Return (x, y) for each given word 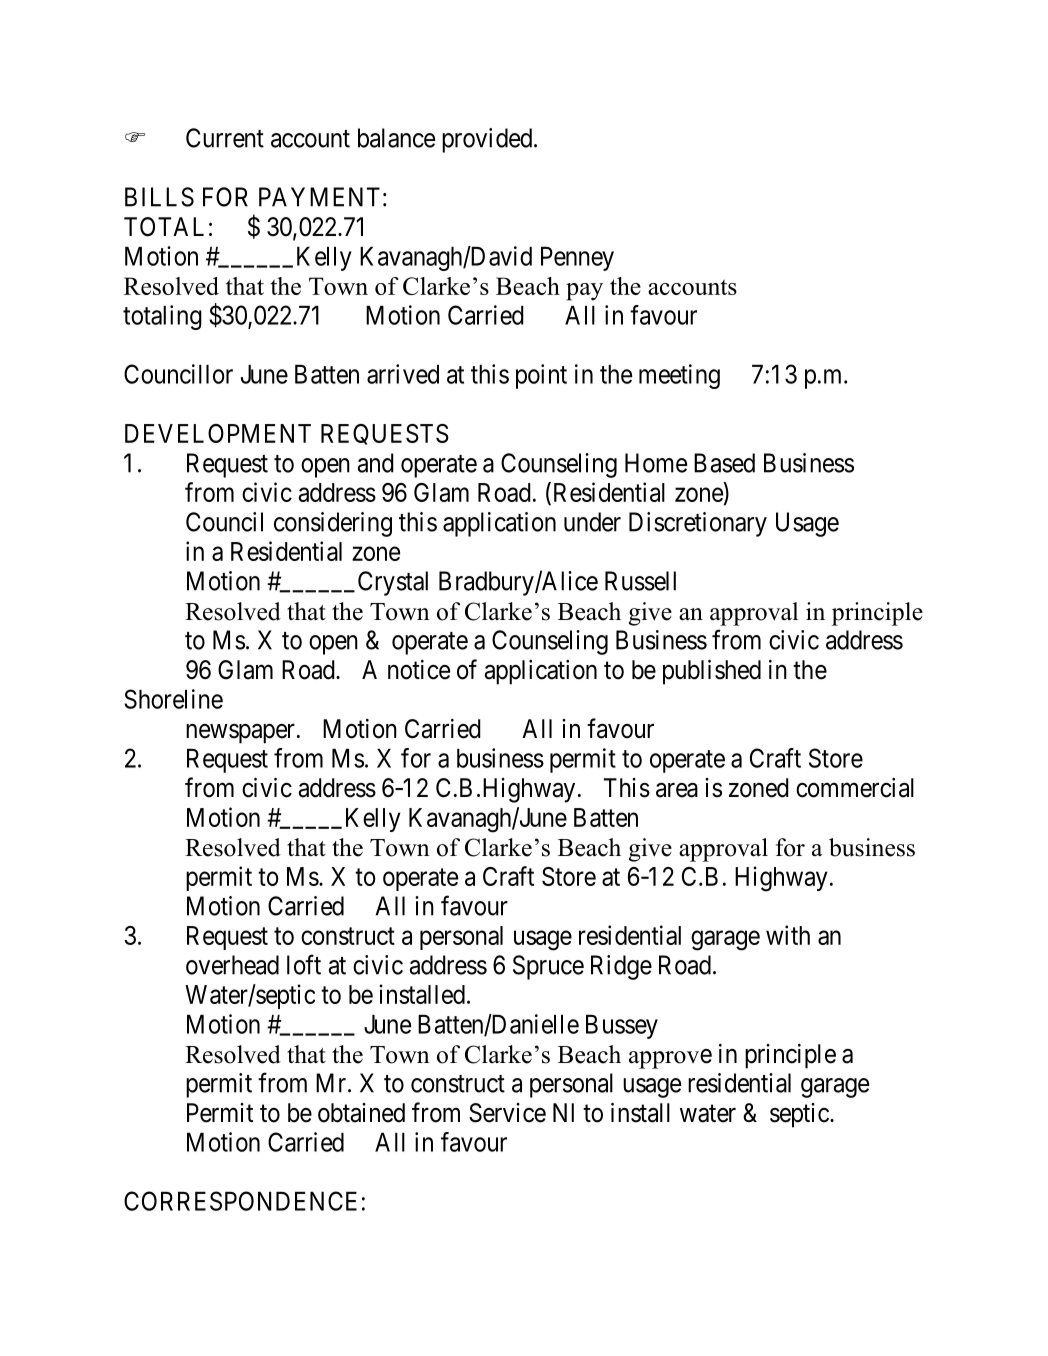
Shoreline (173, 699)
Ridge (621, 967)
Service (507, 1113)
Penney (577, 259)
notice (419, 670)
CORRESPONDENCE (240, 1201)
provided (487, 140)
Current (225, 138)
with (788, 935)
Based (724, 463)
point (541, 376)
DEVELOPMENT (218, 433)
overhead (232, 965)
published (712, 672)
